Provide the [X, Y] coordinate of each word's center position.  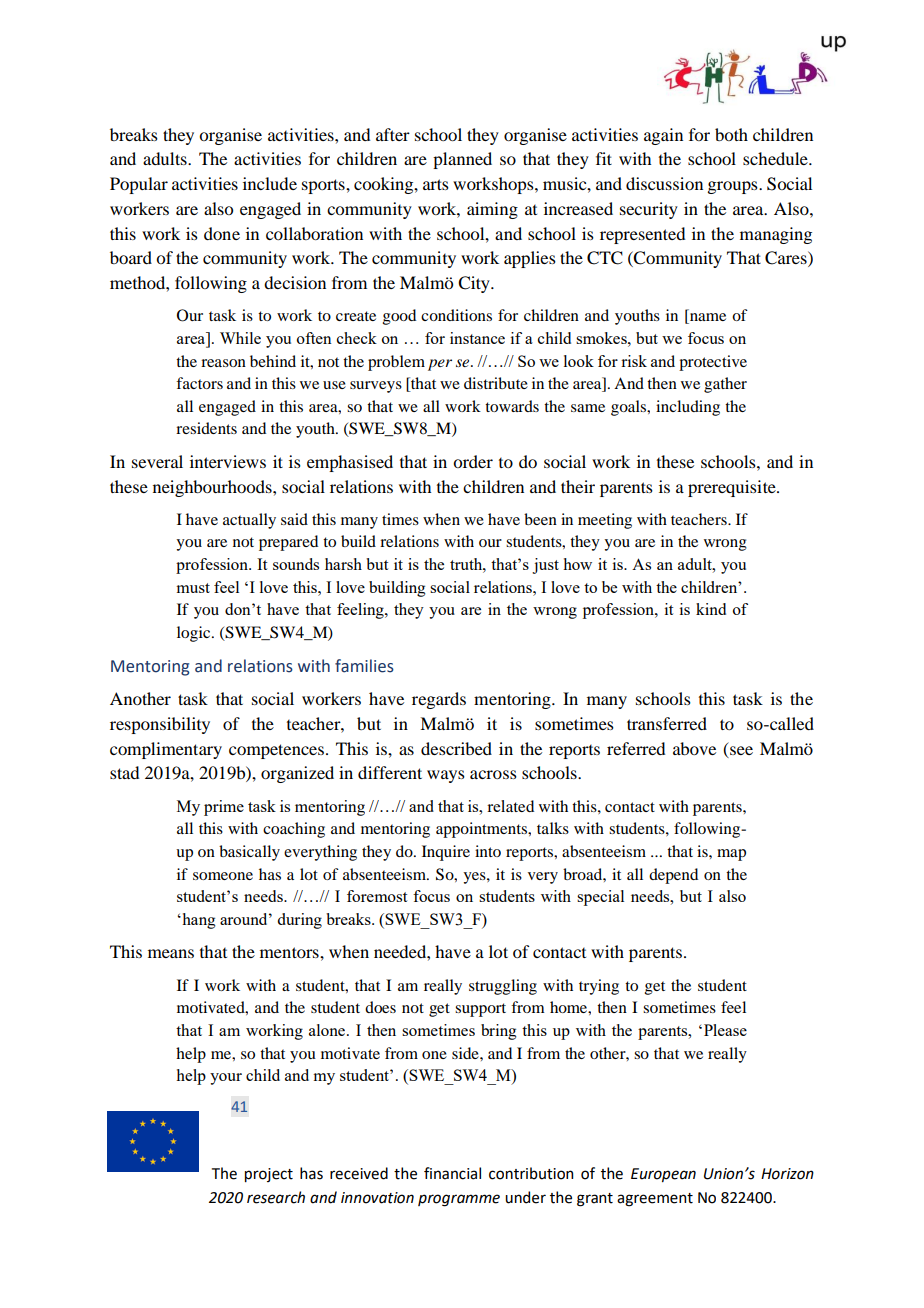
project [269, 1175]
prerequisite [733, 488]
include [270, 183]
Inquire [446, 853]
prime [224, 808]
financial [452, 1173]
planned [462, 160]
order [473, 461]
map [731, 855]
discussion [664, 183]
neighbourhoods [213, 488]
